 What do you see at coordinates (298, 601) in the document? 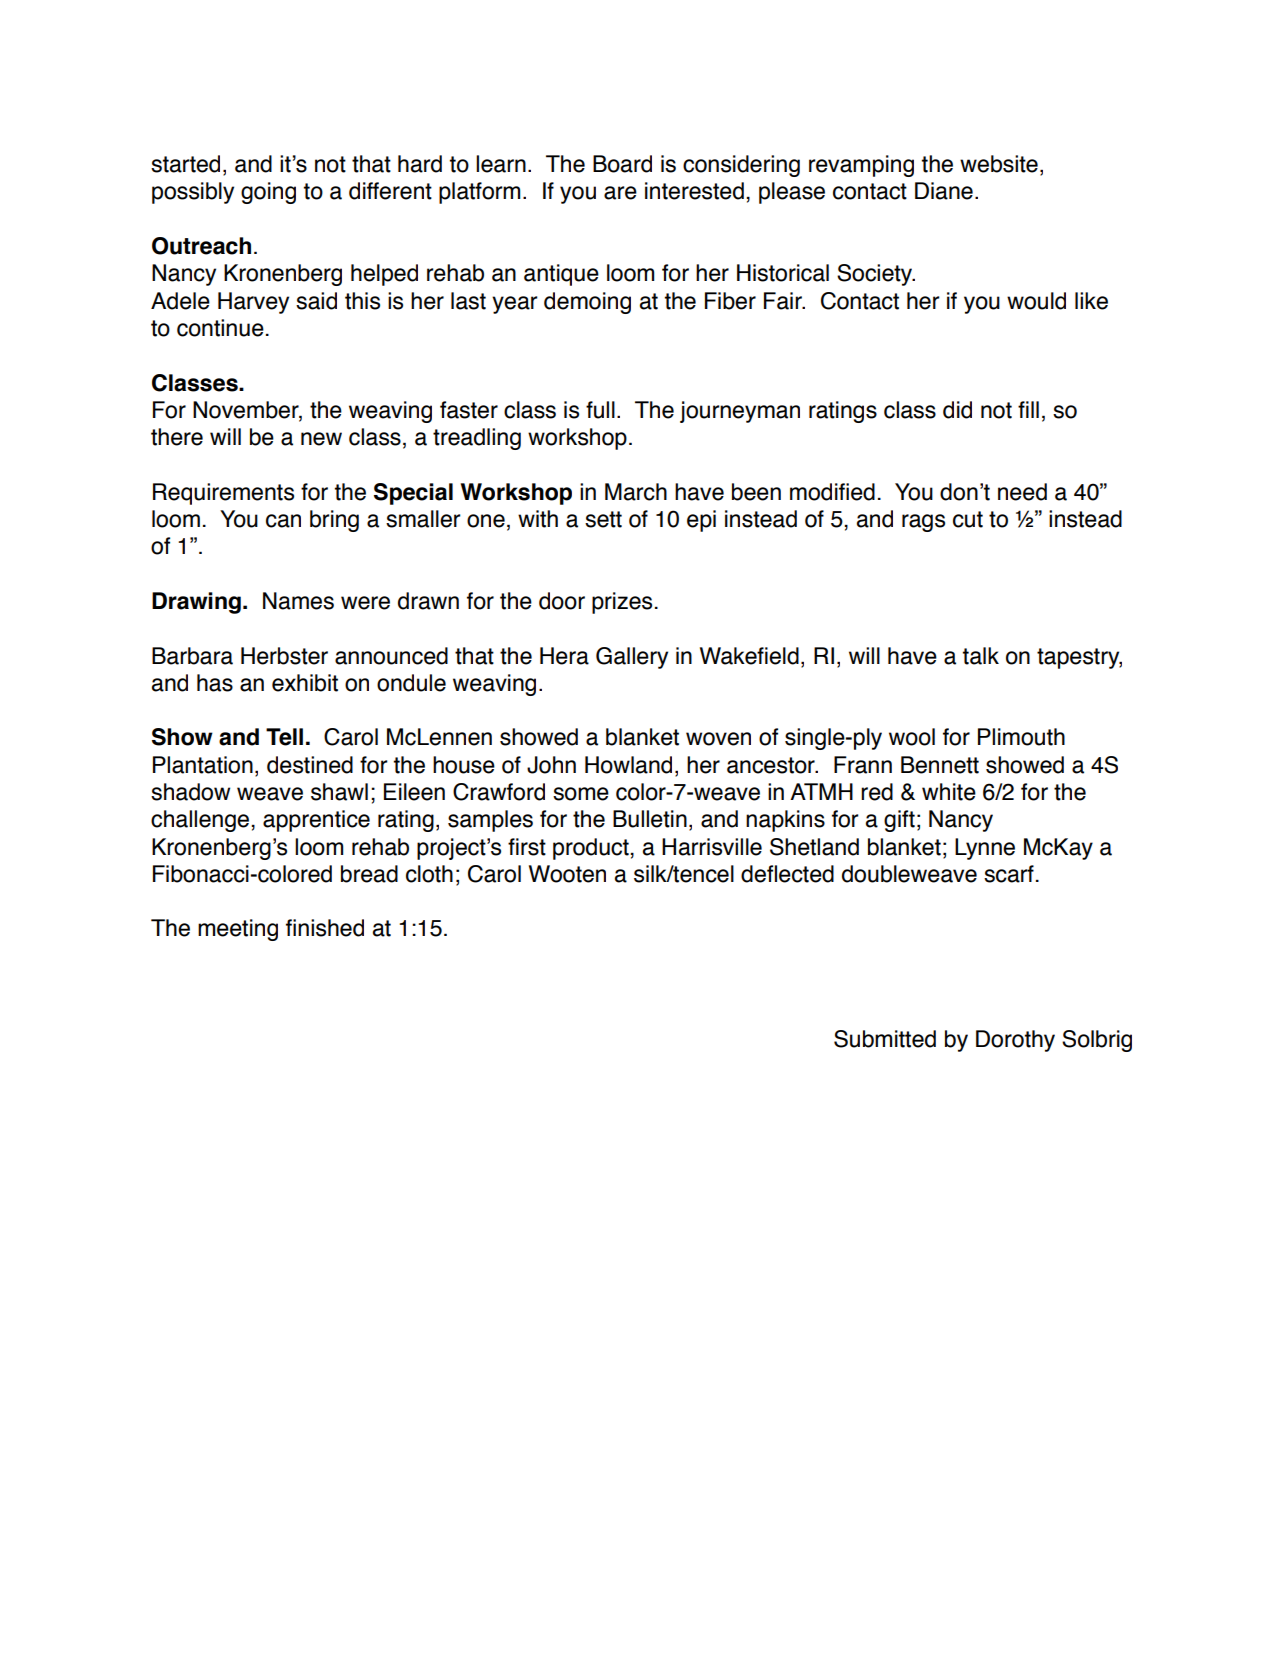
I see `Names` at bounding box center [298, 601].
